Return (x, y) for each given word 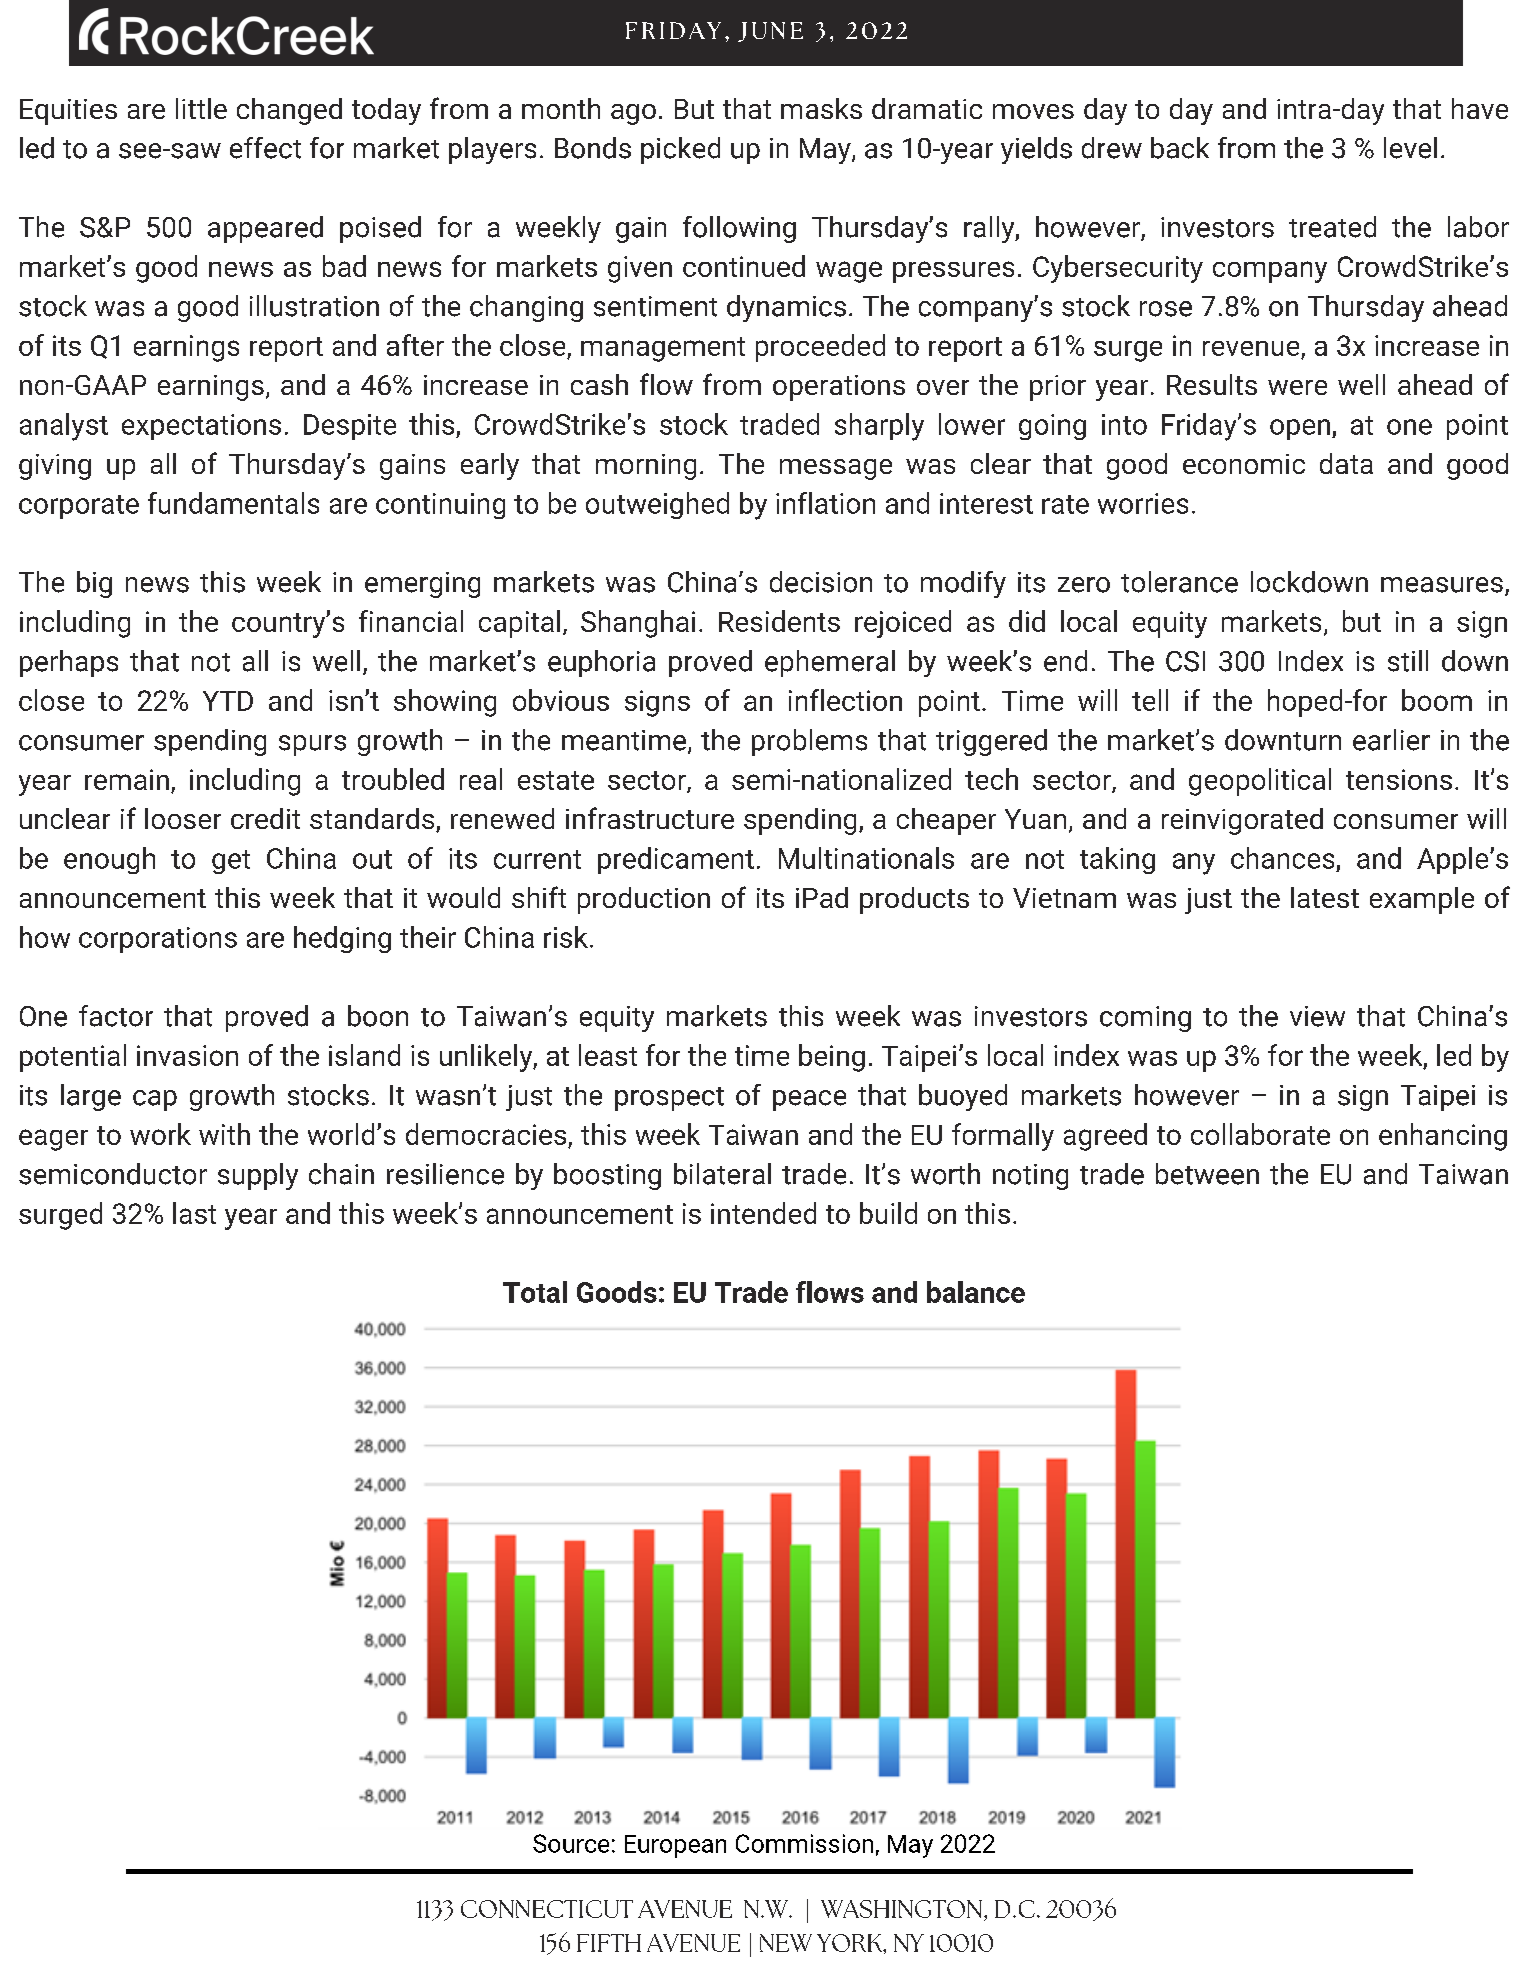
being (832, 1058)
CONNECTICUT (547, 1909)
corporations (158, 940)
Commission (804, 1843)
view (1317, 1016)
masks (821, 108)
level (1410, 148)
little (201, 108)
